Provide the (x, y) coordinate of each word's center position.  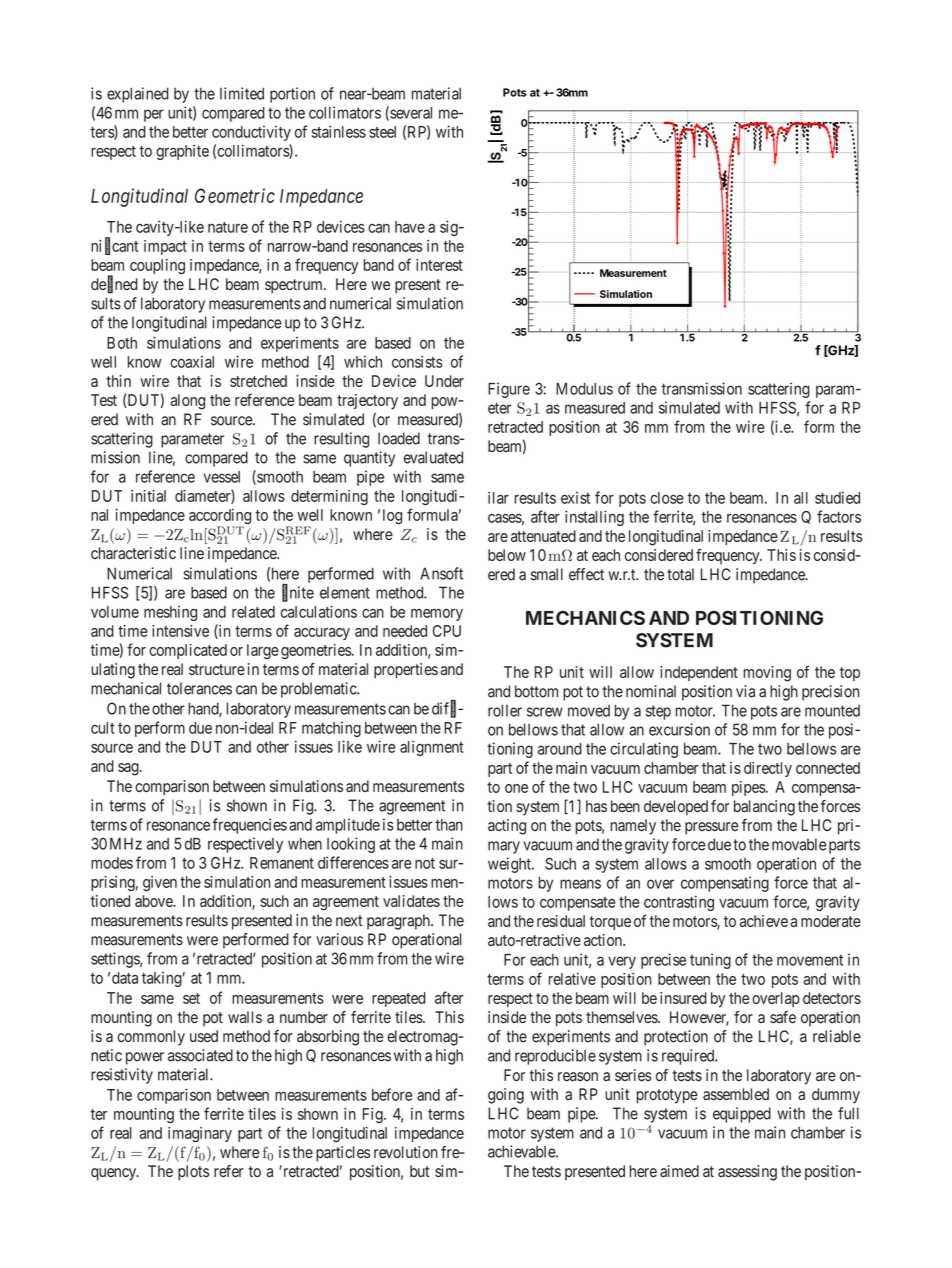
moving (767, 674)
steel (382, 132)
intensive (180, 631)
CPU (447, 631)
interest (439, 265)
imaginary (200, 1135)
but (420, 1171)
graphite (182, 152)
